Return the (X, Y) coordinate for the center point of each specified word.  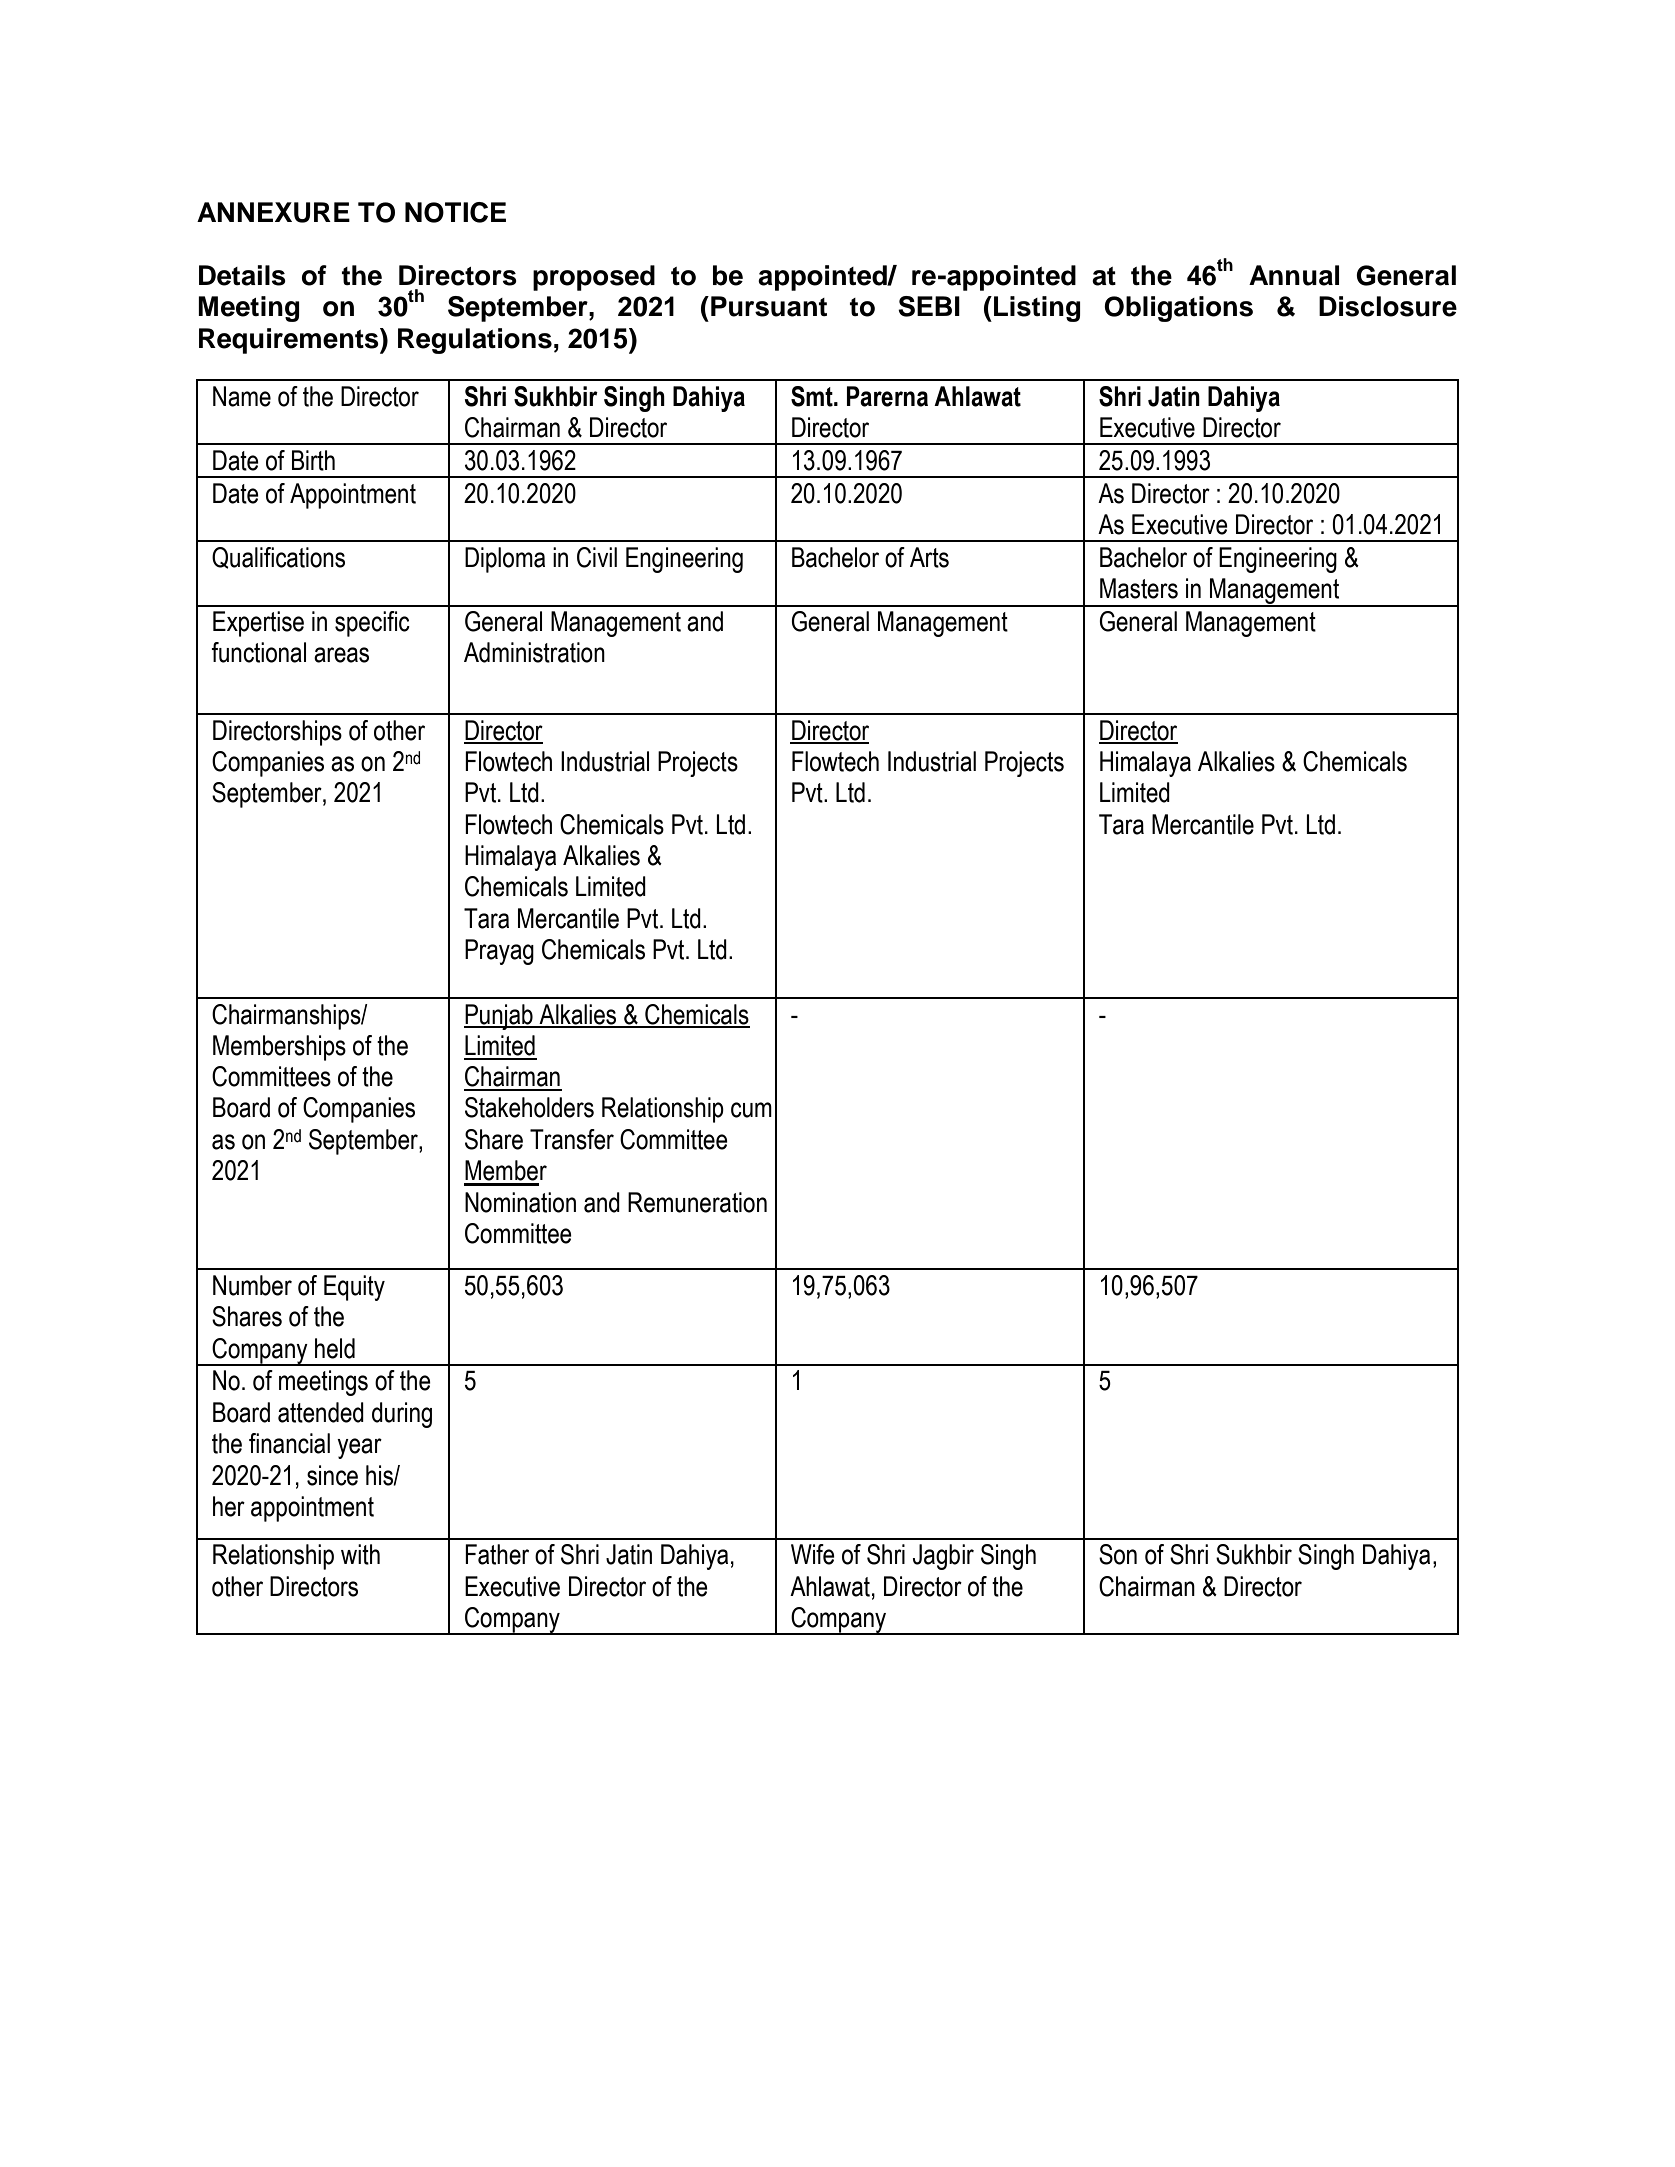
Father (497, 1554)
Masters (1139, 588)
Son (1118, 1554)
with (360, 1554)
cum (751, 1110)
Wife (813, 1554)
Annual (1294, 275)
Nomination (520, 1202)
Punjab (499, 1017)
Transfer (572, 1139)
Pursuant (769, 306)
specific (372, 624)
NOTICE (455, 212)
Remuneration (697, 1202)
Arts (929, 557)
